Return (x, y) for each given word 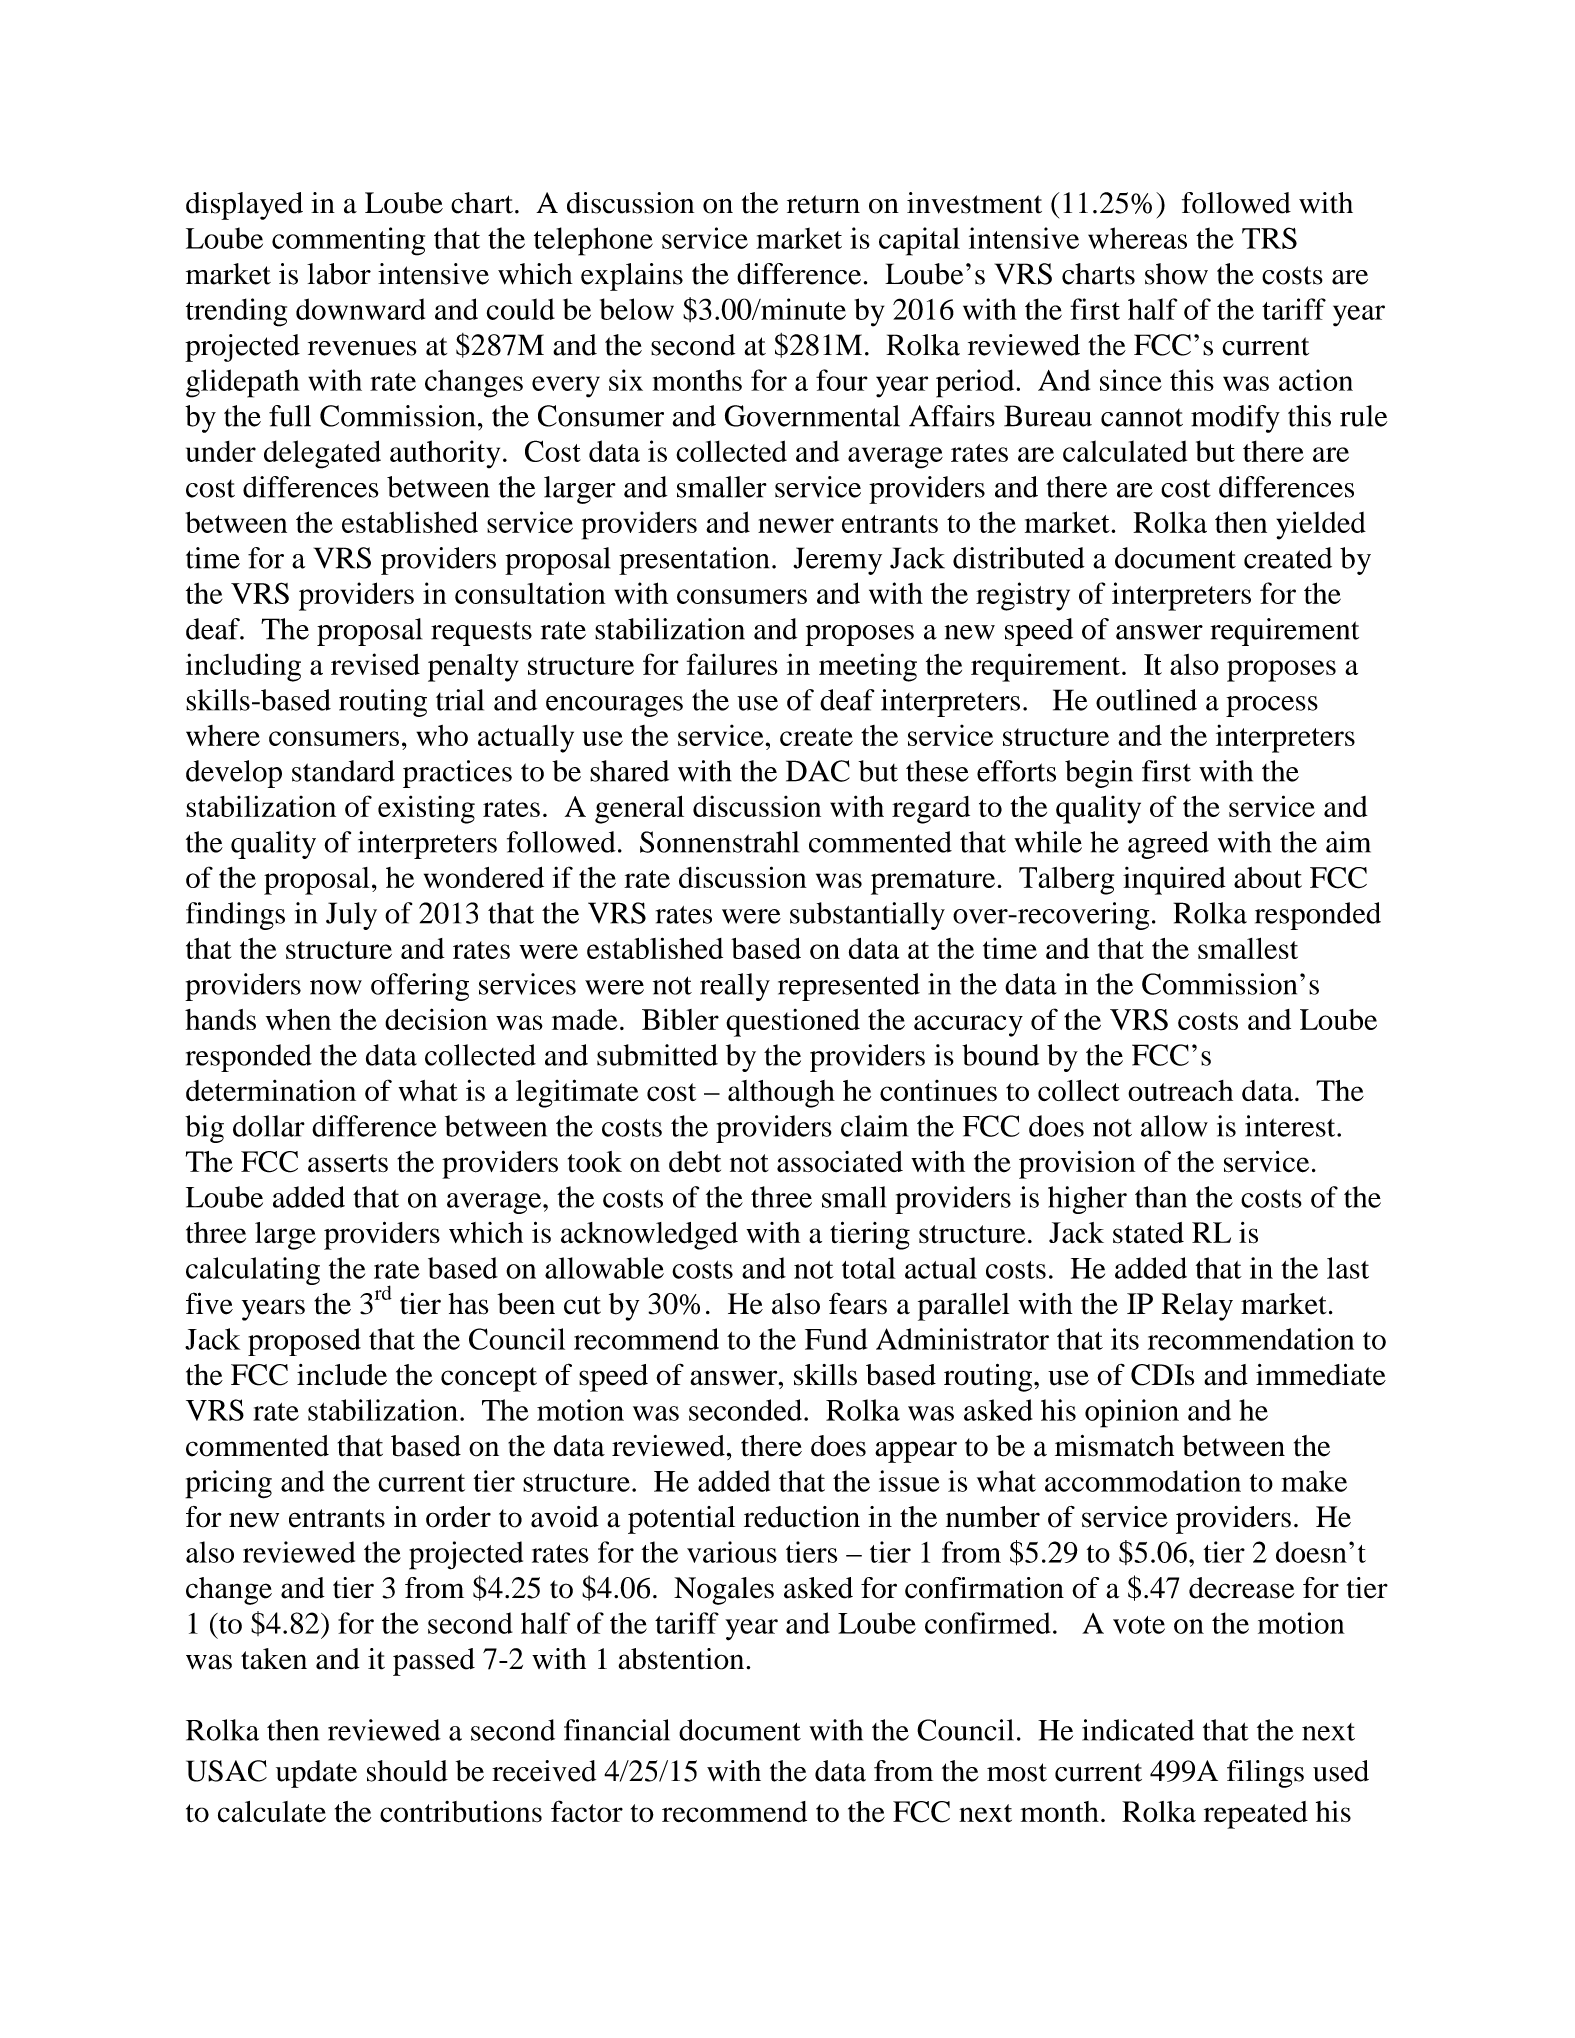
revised (375, 664)
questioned (793, 1023)
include (342, 1375)
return (823, 204)
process (1272, 706)
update (316, 1774)
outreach (1180, 1090)
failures (732, 664)
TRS (1269, 238)
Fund (836, 1339)
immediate (1321, 1374)
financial (617, 1730)
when (298, 1019)
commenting (348, 241)
